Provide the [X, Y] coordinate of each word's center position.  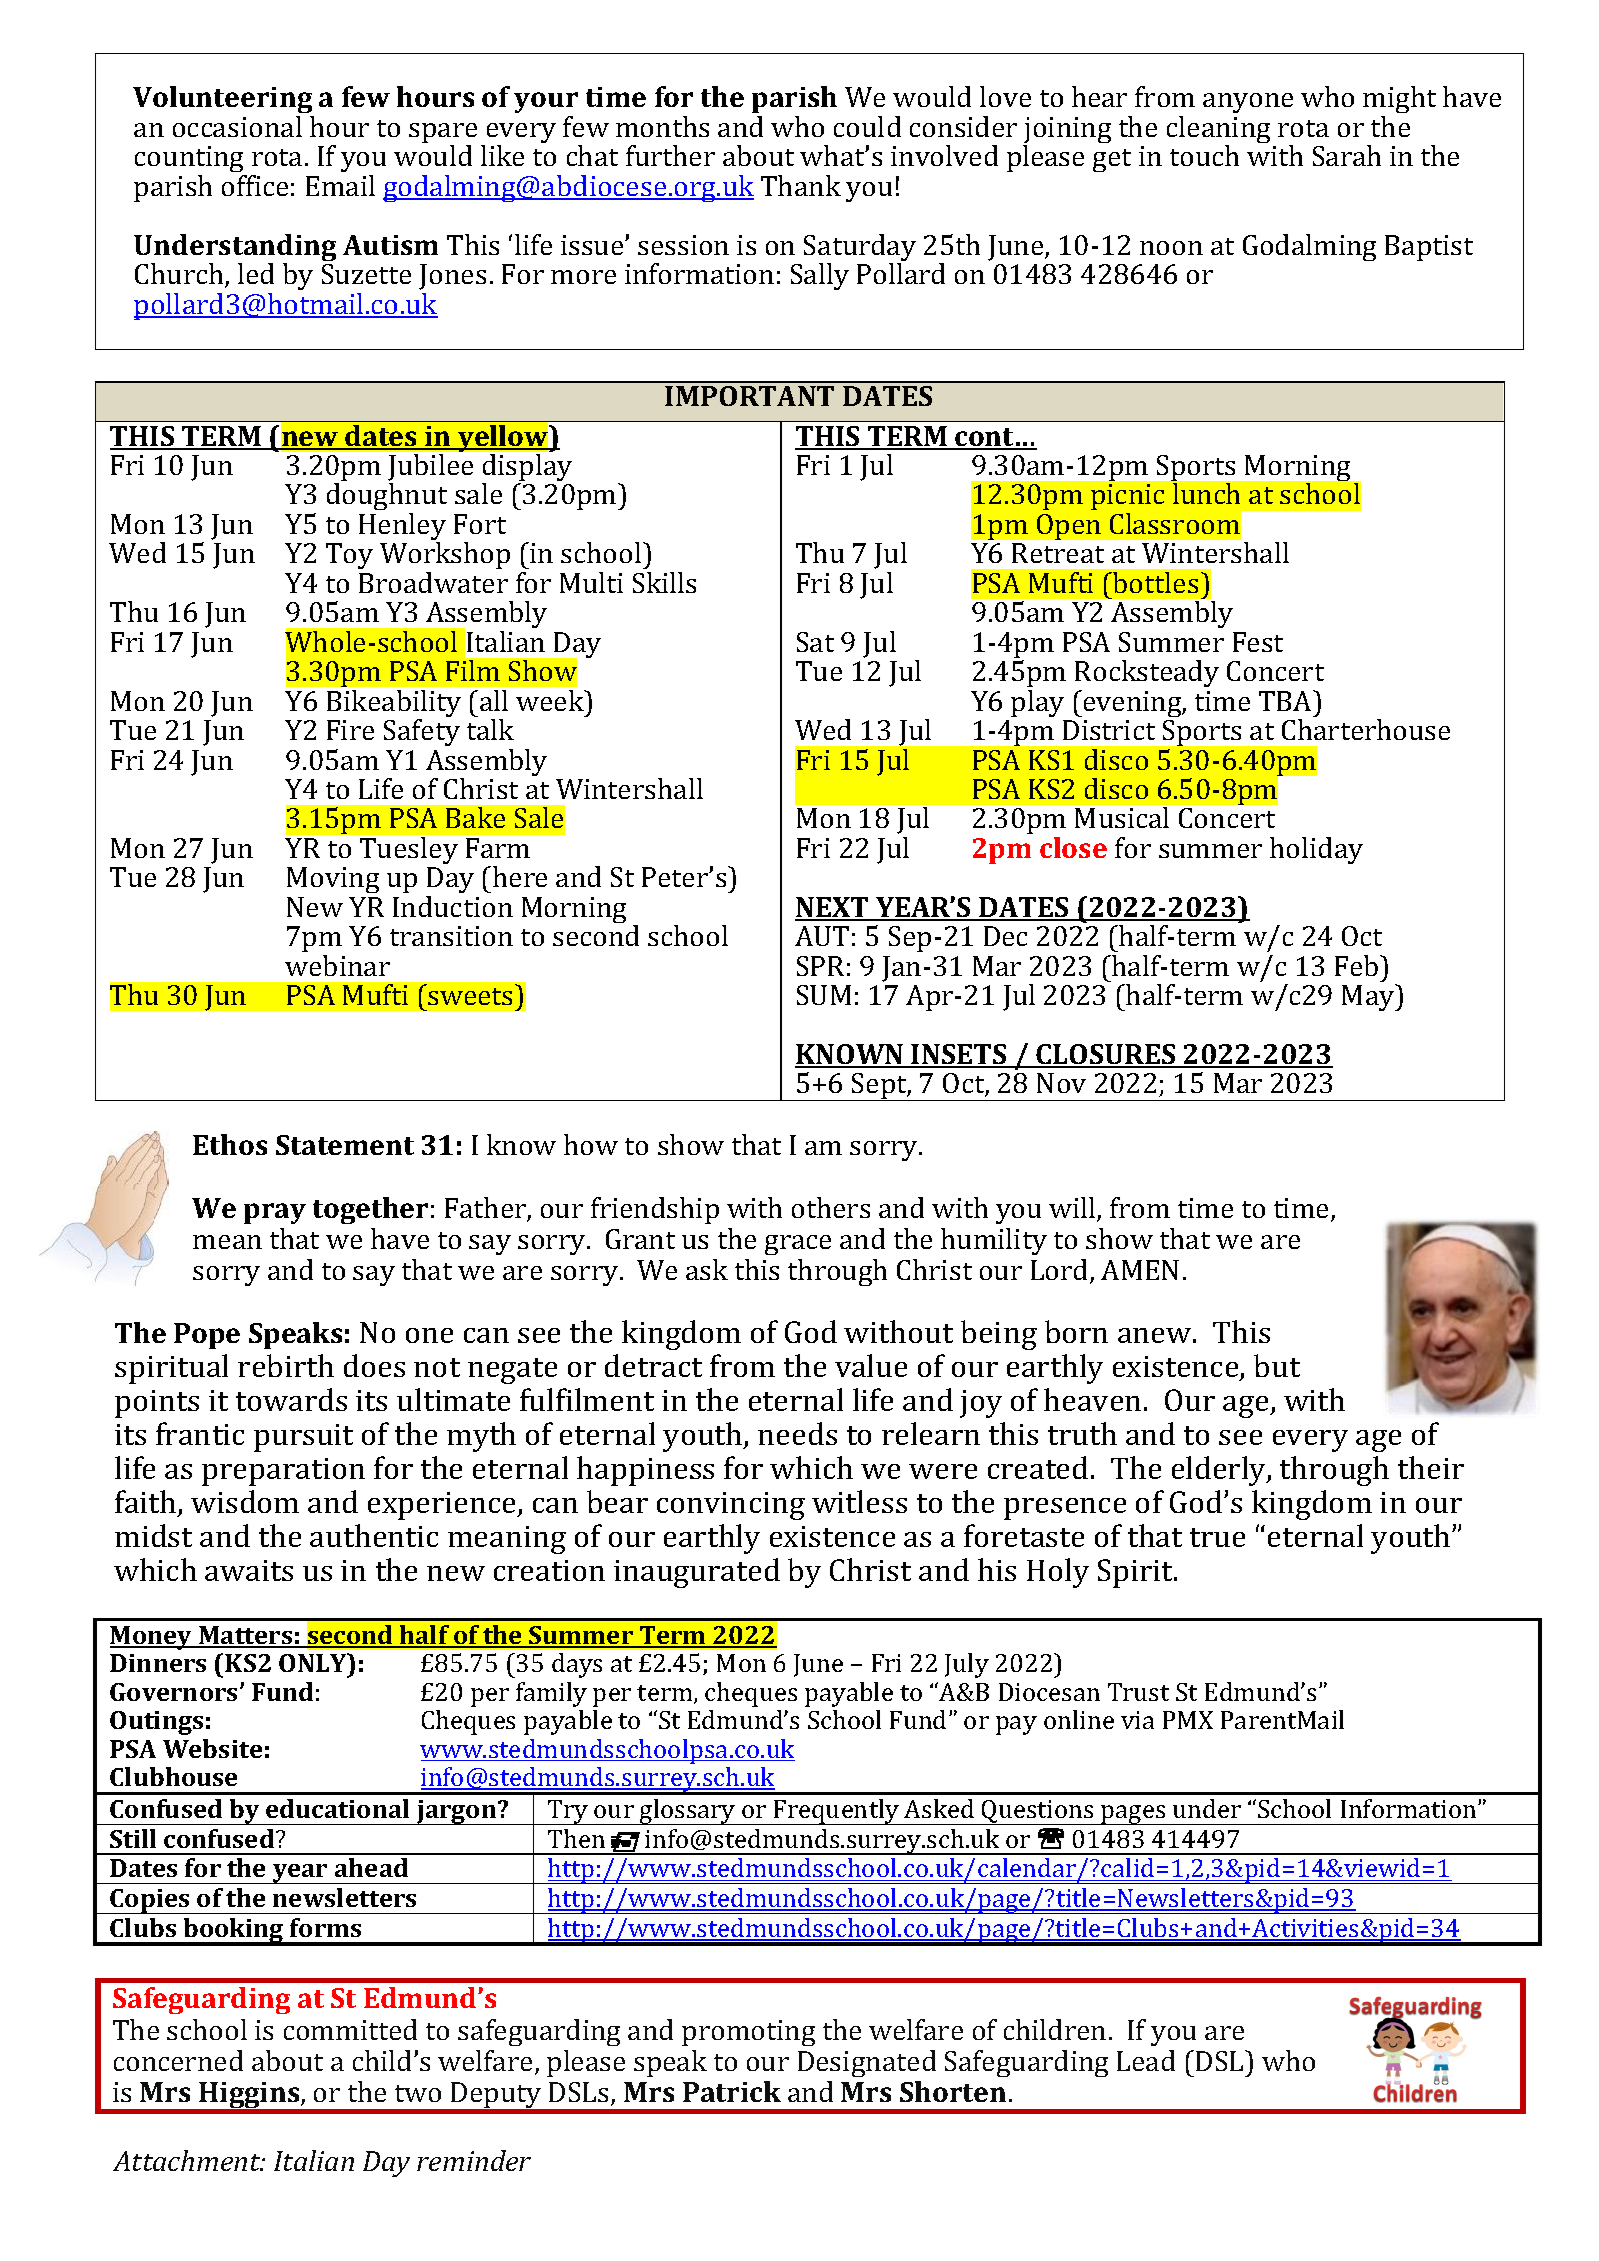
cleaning [1218, 131]
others [831, 1207]
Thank [801, 185]
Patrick [732, 2091]
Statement [345, 1145]
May [1369, 997]
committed [350, 2029]
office [255, 185]
